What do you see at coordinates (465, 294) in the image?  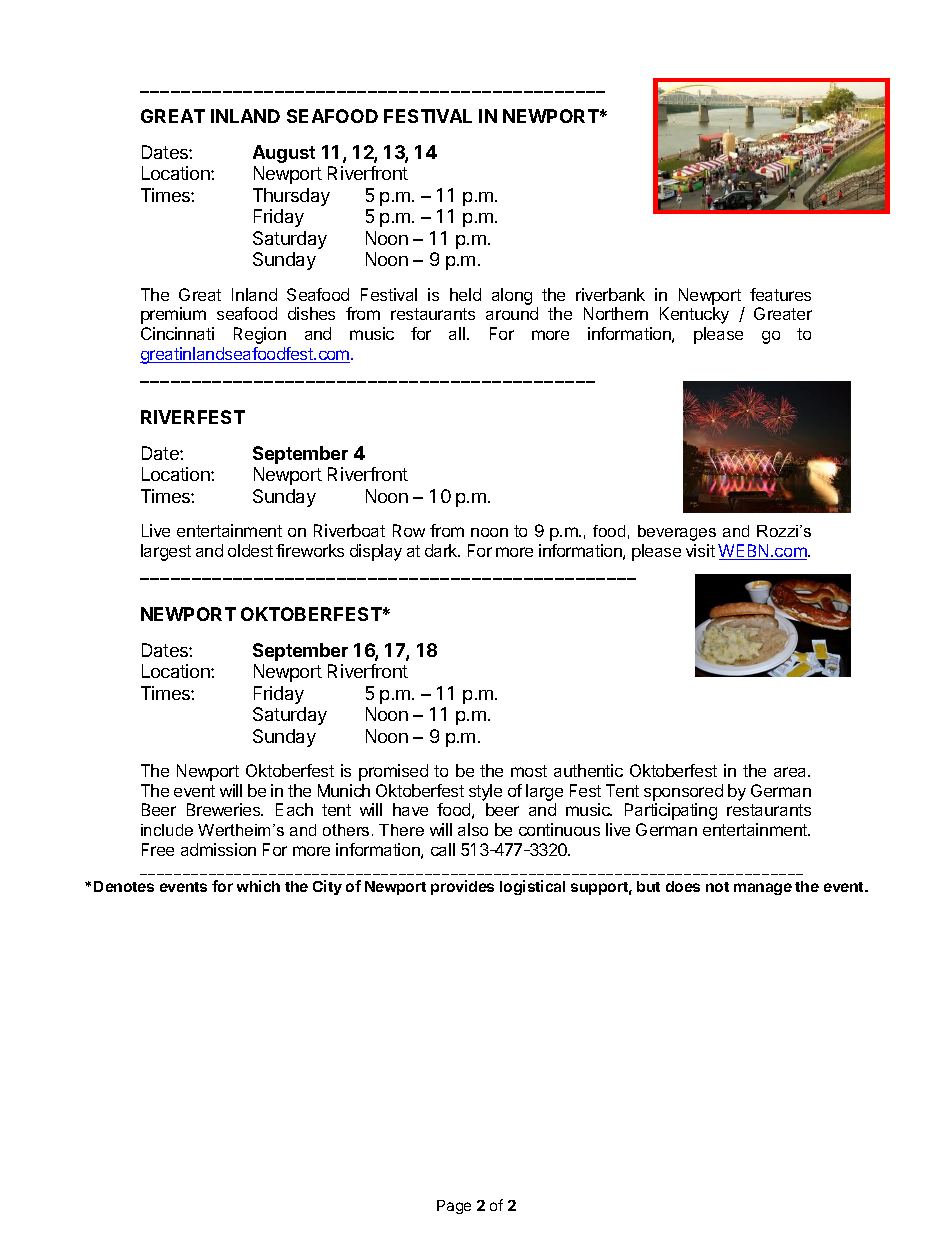 I see `held` at bounding box center [465, 294].
